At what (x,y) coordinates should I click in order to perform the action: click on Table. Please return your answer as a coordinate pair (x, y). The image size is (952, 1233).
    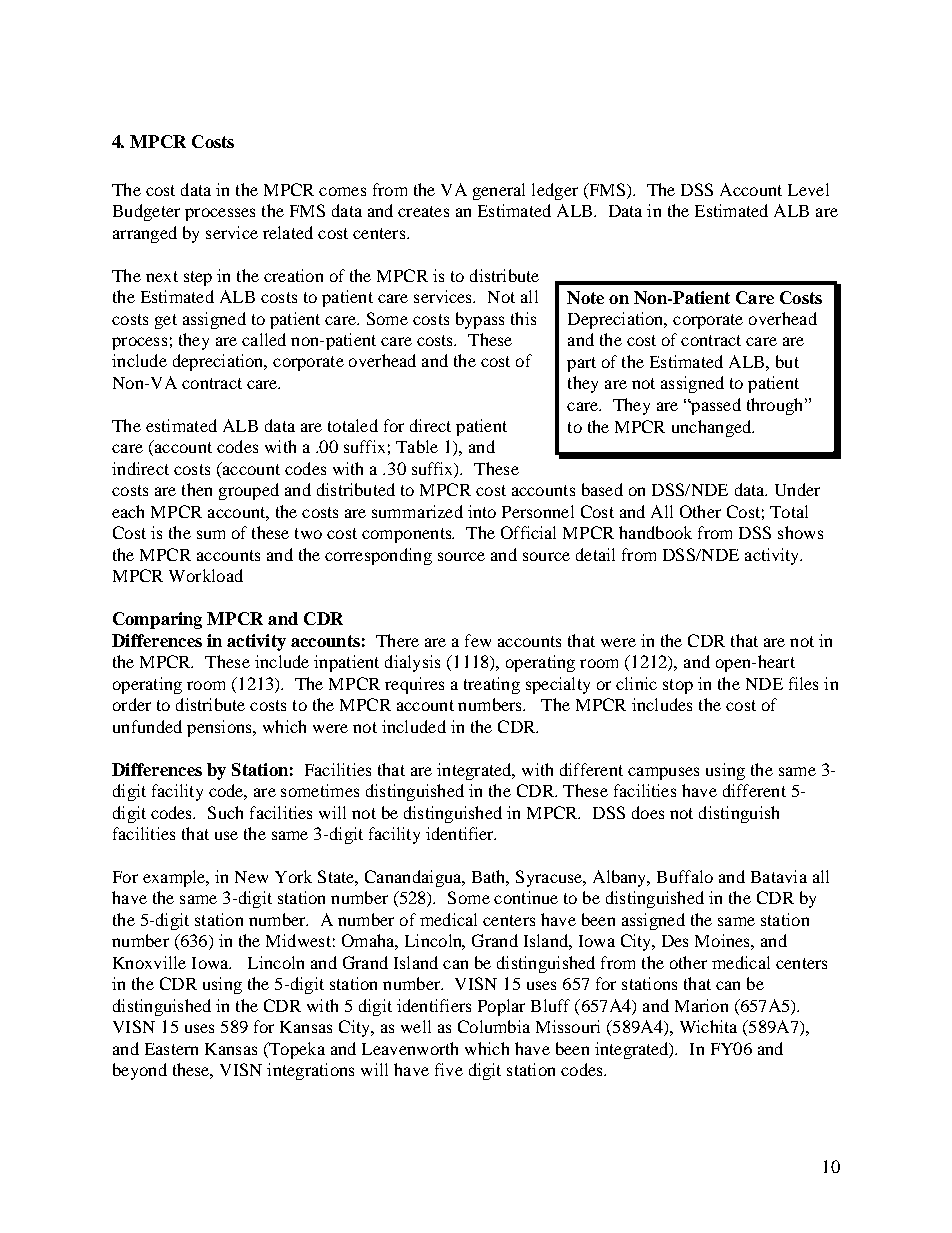
    Looking at the image, I should click on (417, 446).
